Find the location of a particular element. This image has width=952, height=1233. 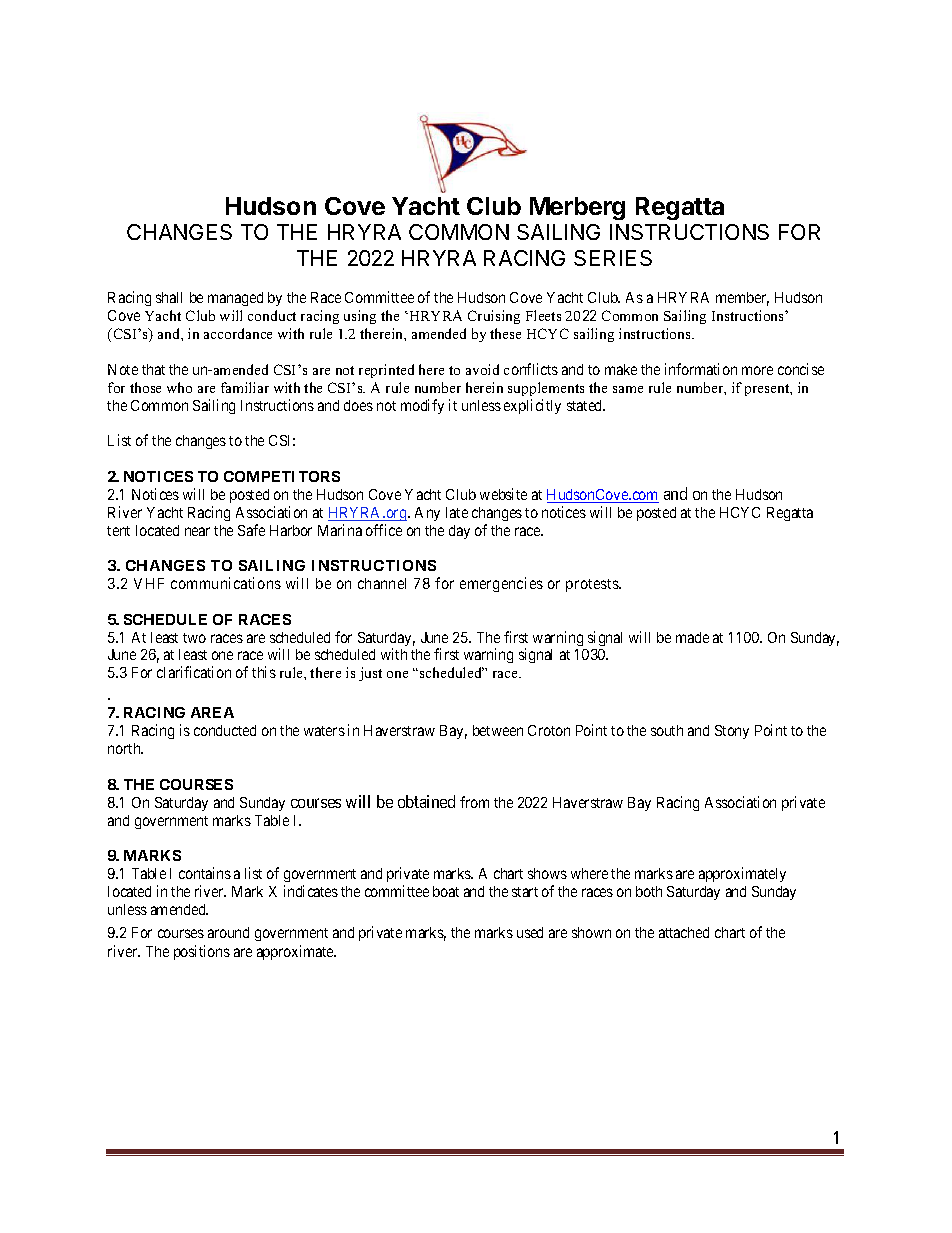

member is located at coordinates (742, 299).
